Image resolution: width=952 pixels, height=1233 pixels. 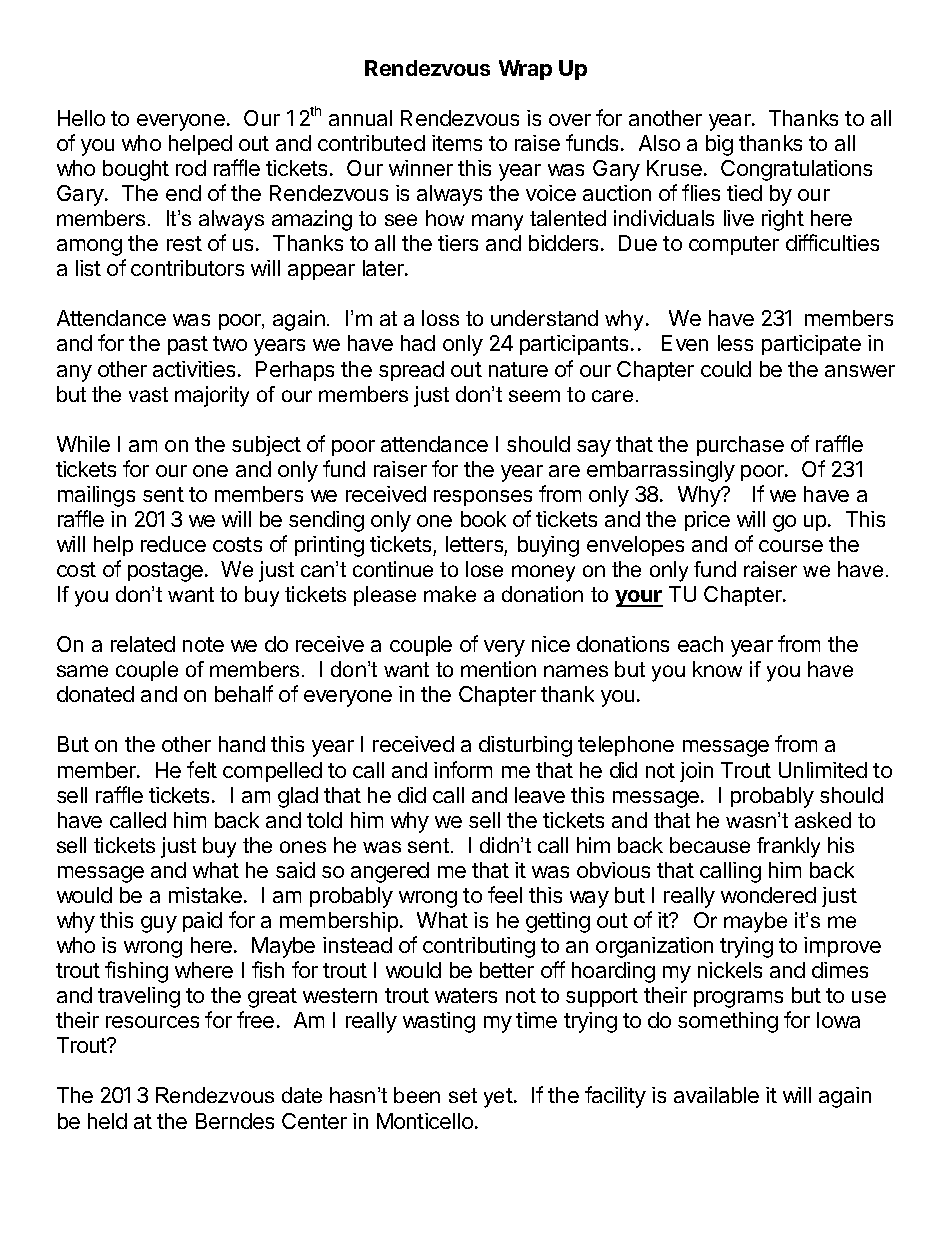 What do you see at coordinates (107, 1121) in the document?
I see `held` at bounding box center [107, 1121].
